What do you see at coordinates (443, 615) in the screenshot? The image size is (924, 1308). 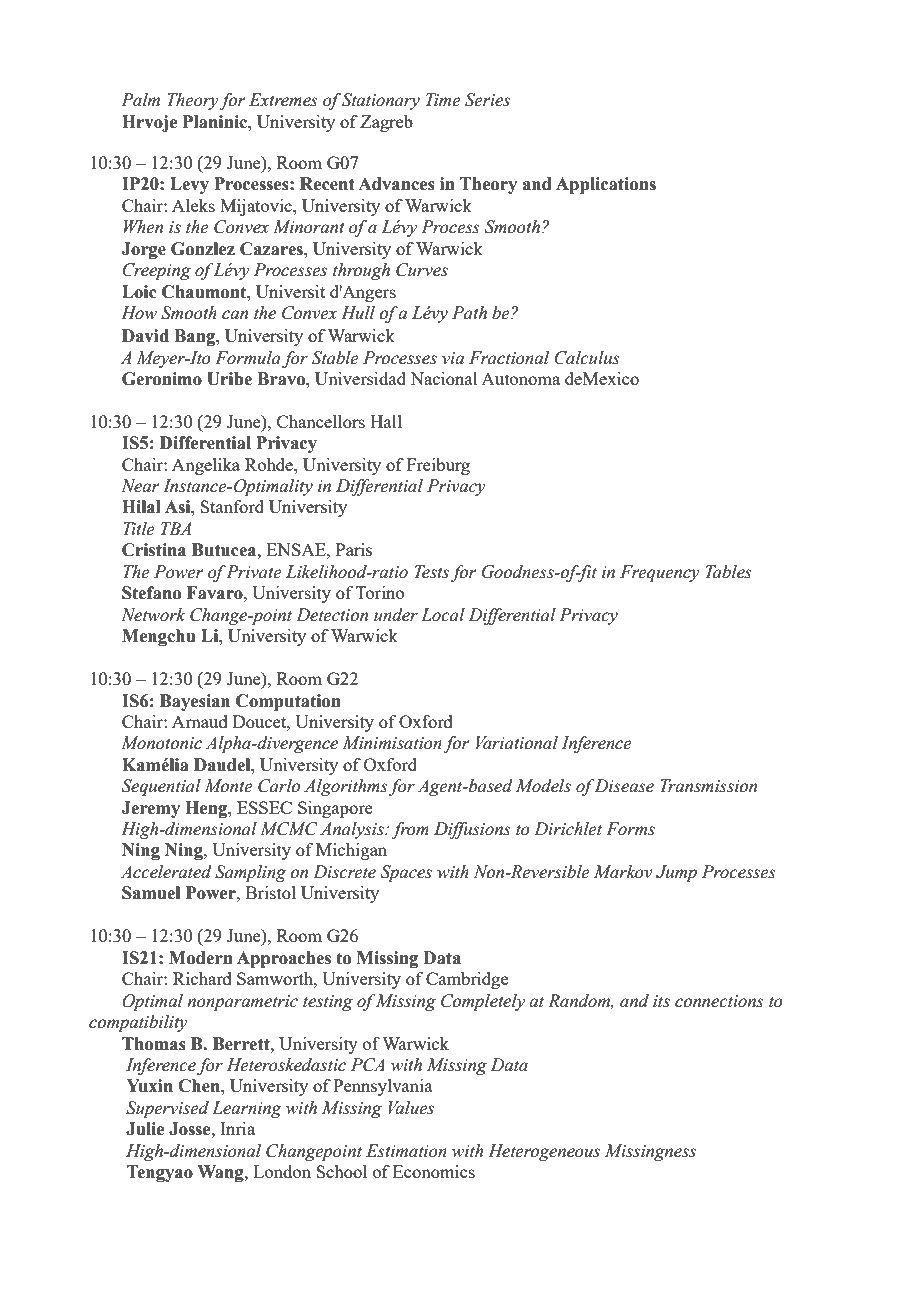 I see `Local` at bounding box center [443, 615].
